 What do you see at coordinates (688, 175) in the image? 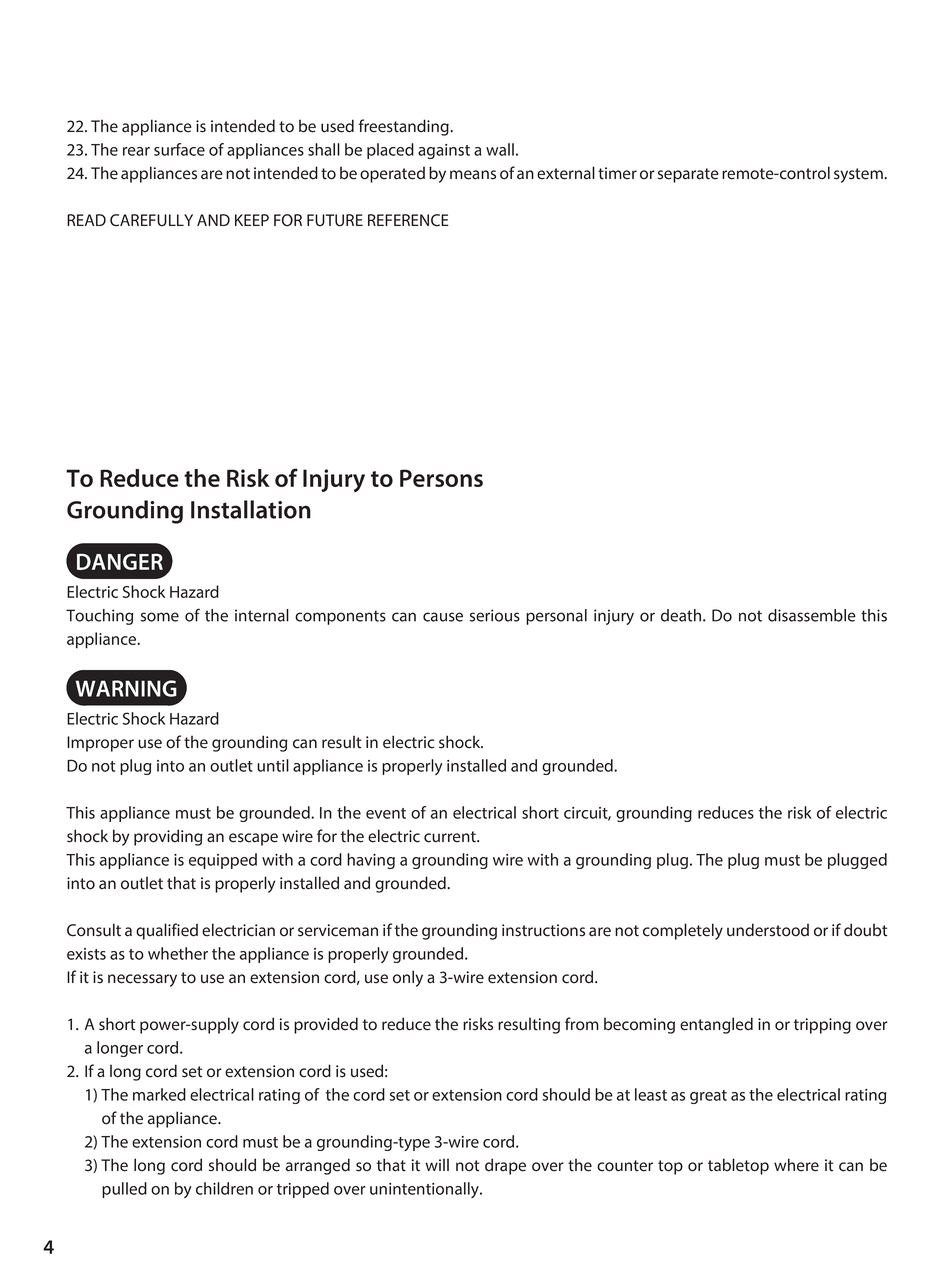
I see `separate` at bounding box center [688, 175].
